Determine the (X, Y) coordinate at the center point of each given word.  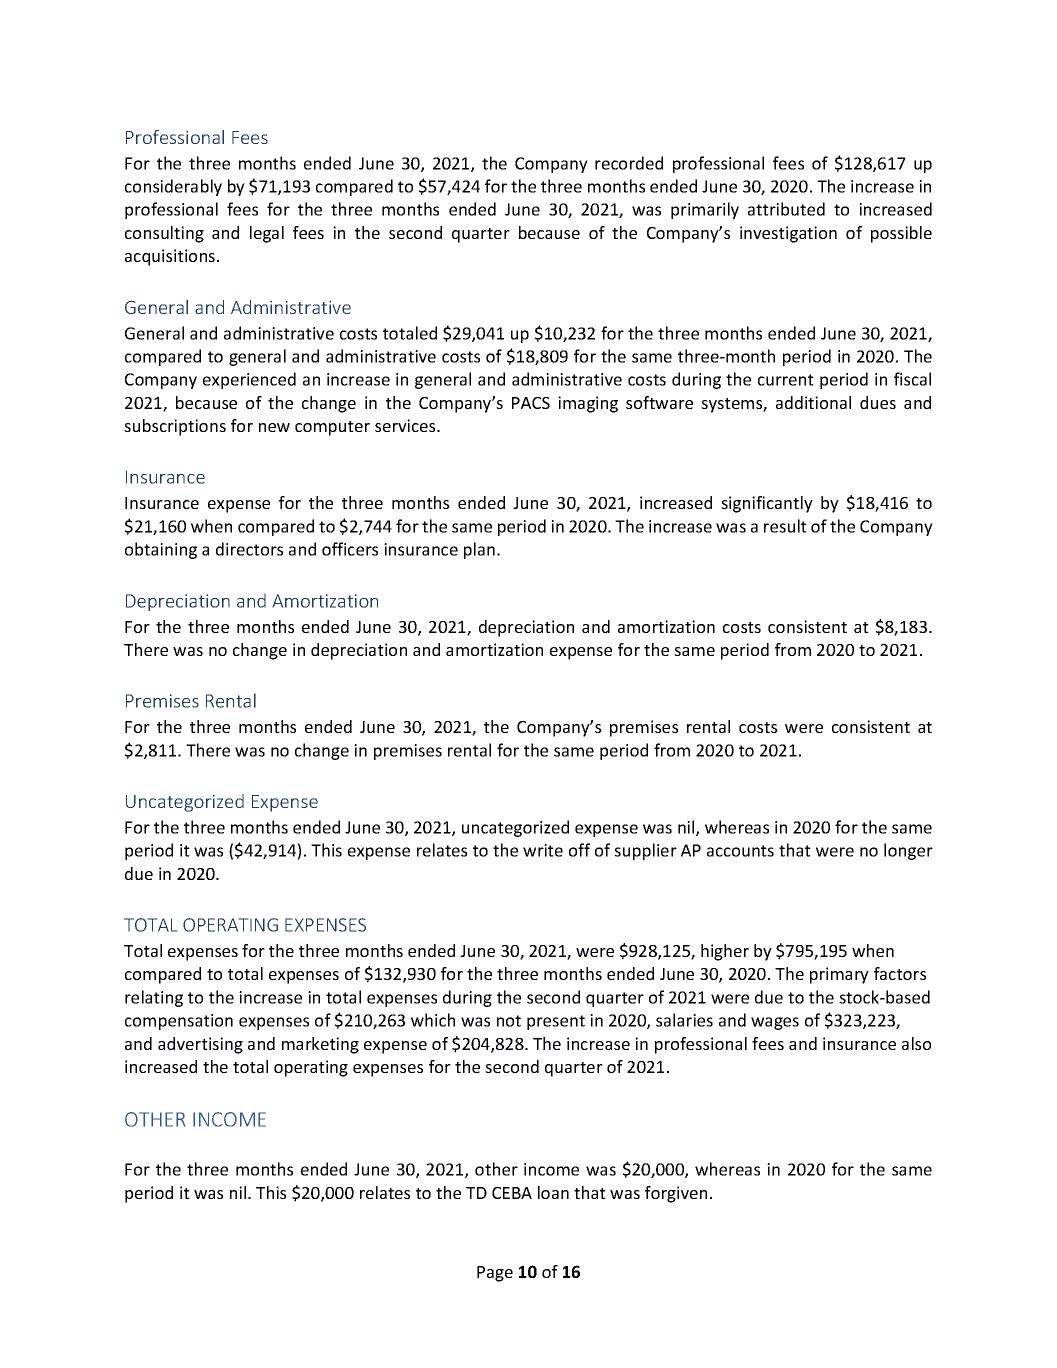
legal (267, 234)
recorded (629, 163)
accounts (740, 851)
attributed (786, 209)
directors (249, 549)
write (543, 850)
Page (495, 1274)
